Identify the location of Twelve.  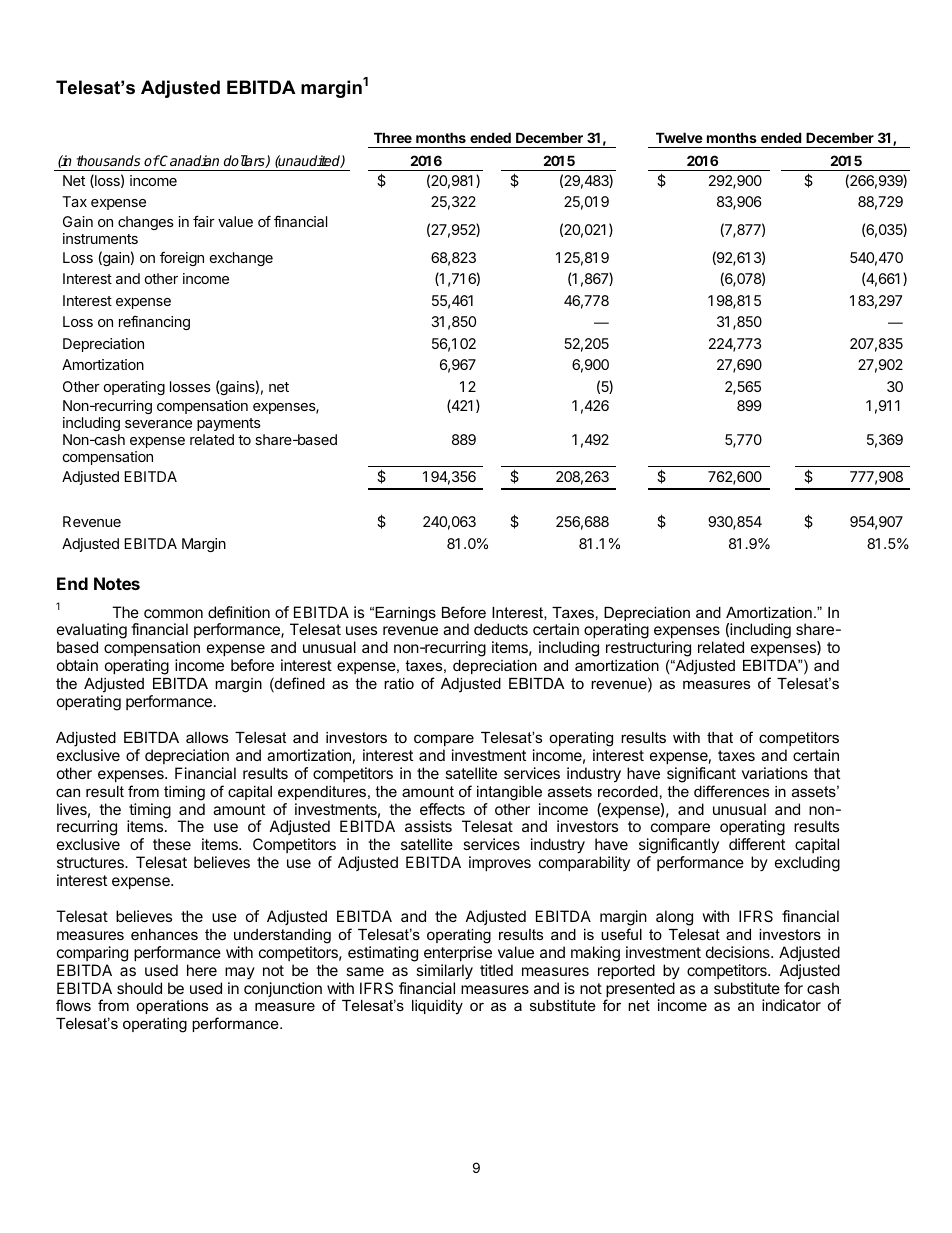
(679, 137).
